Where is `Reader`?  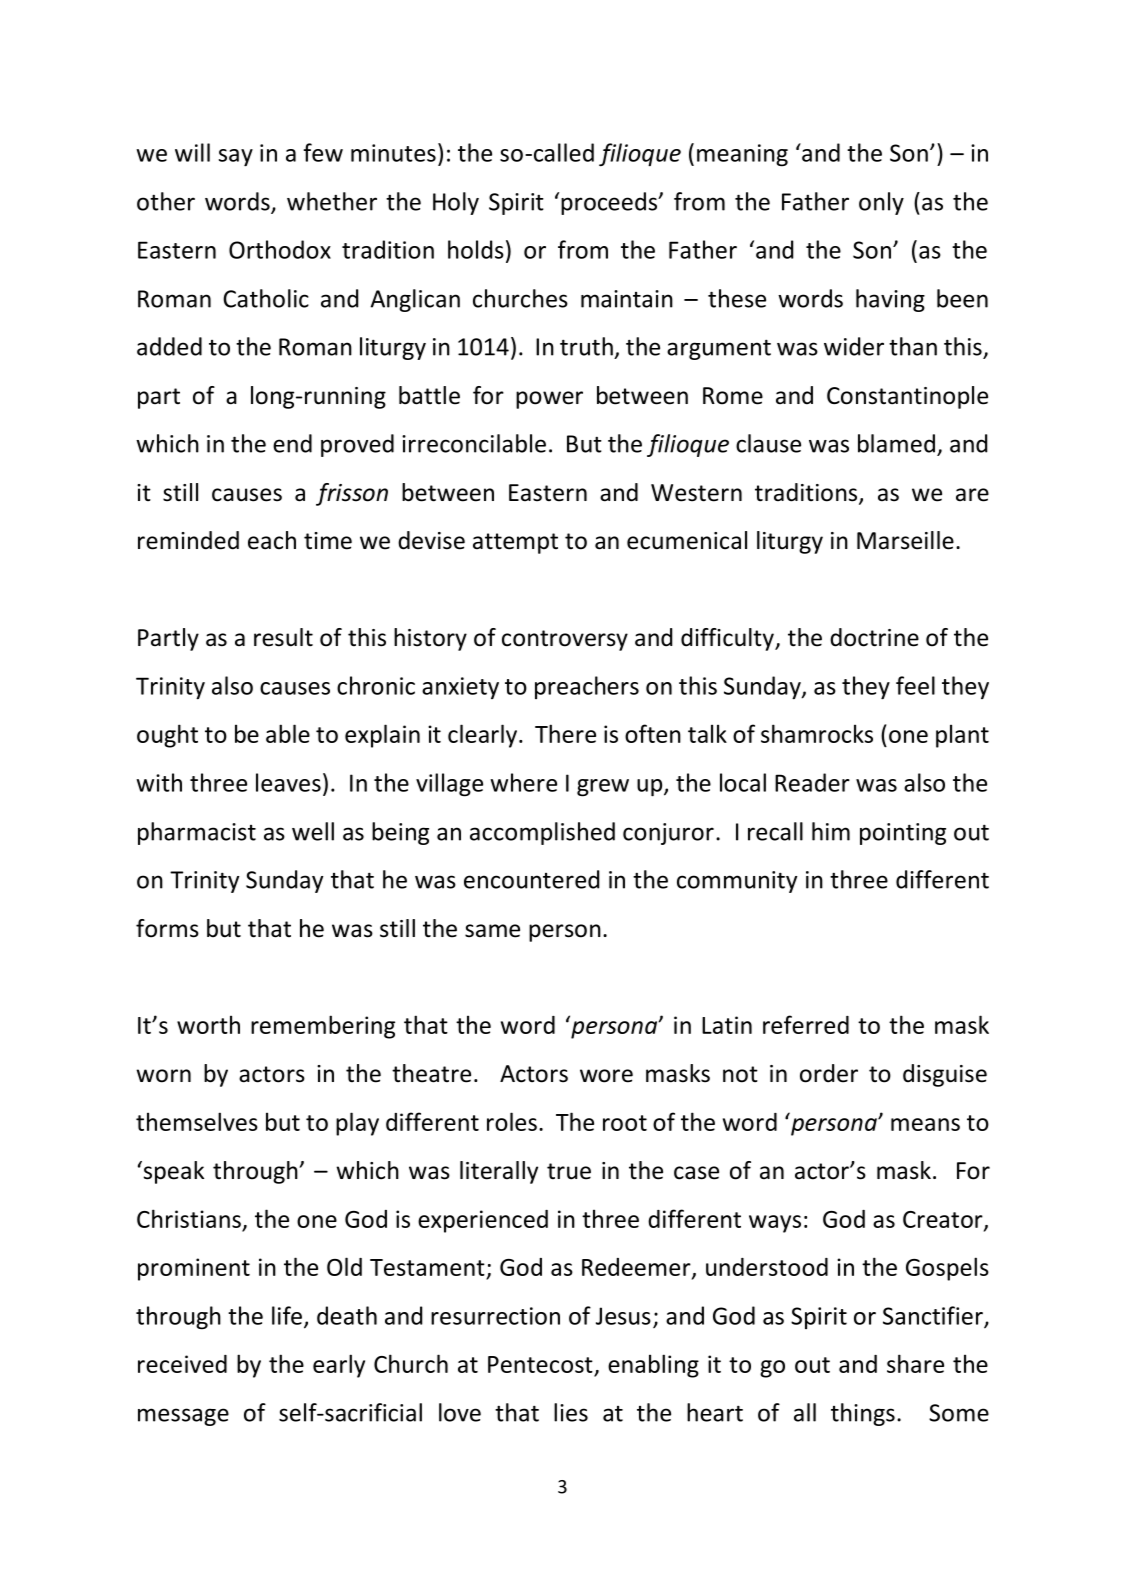 Reader is located at coordinates (812, 782).
